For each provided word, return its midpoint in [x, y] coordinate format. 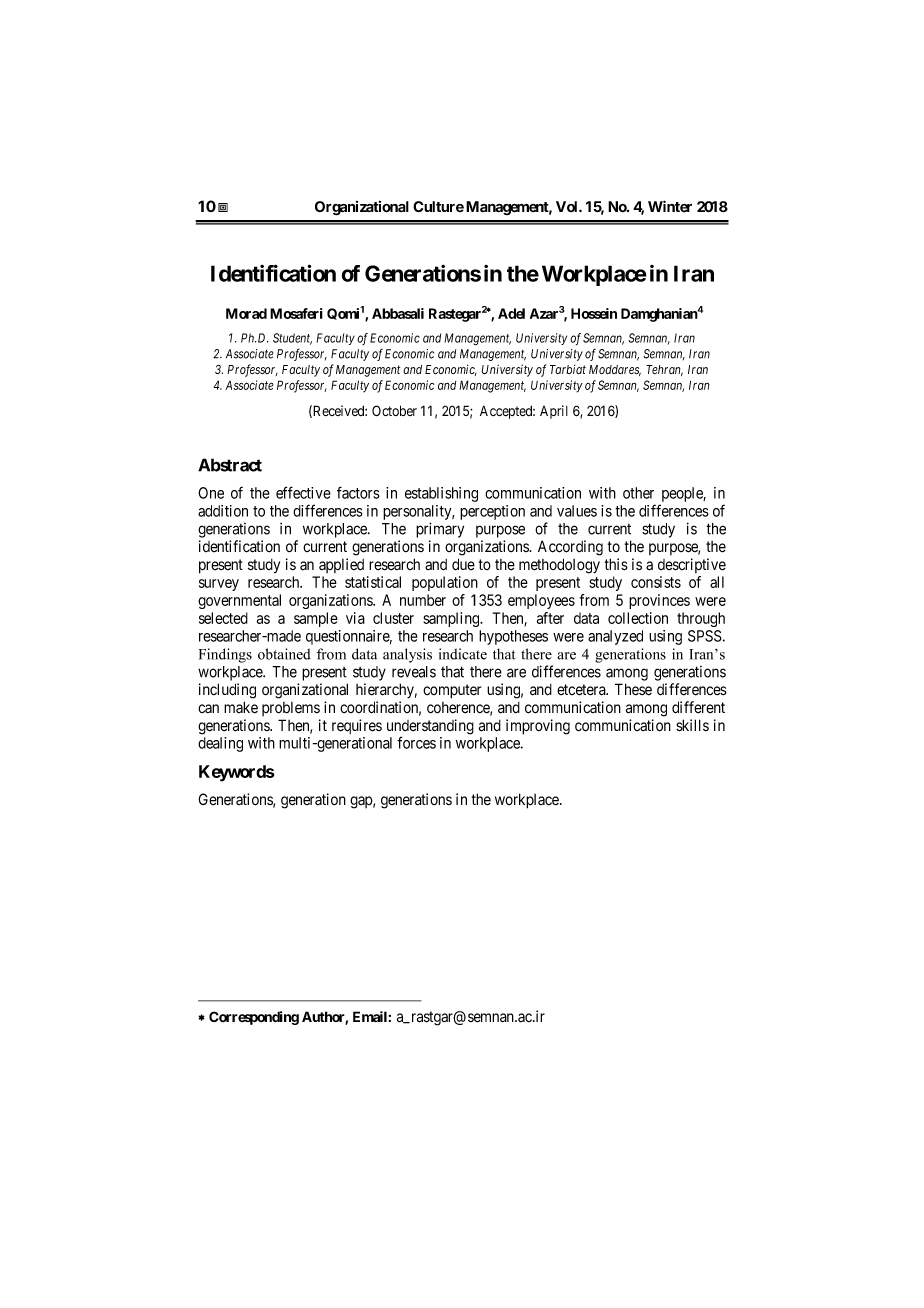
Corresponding [254, 1018]
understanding [430, 728]
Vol [568, 206]
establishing [441, 494]
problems [291, 709]
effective [303, 492]
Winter [670, 206]
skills [692, 725]
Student [292, 339]
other [638, 493]
